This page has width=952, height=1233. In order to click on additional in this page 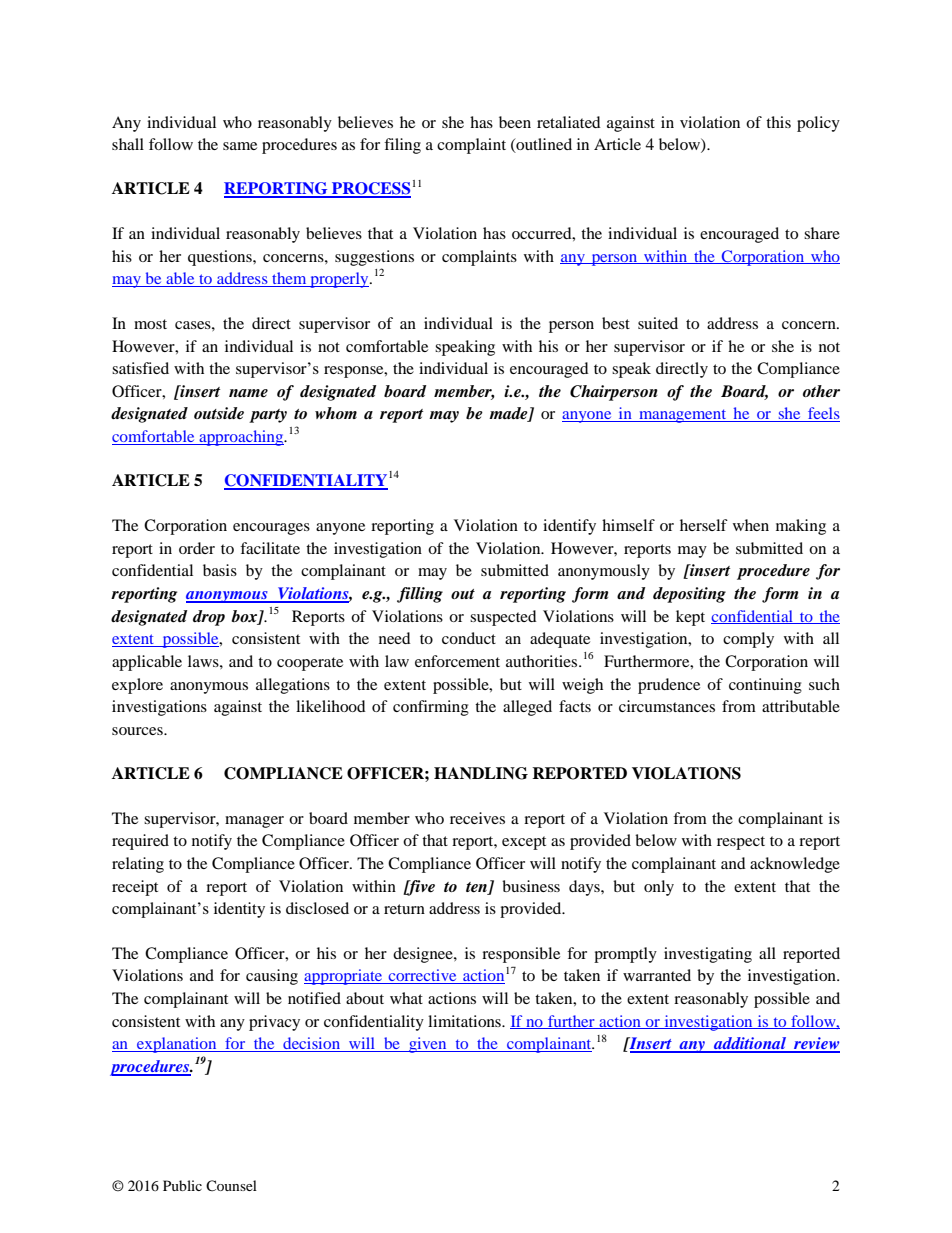, I will do `click(750, 1044)`.
